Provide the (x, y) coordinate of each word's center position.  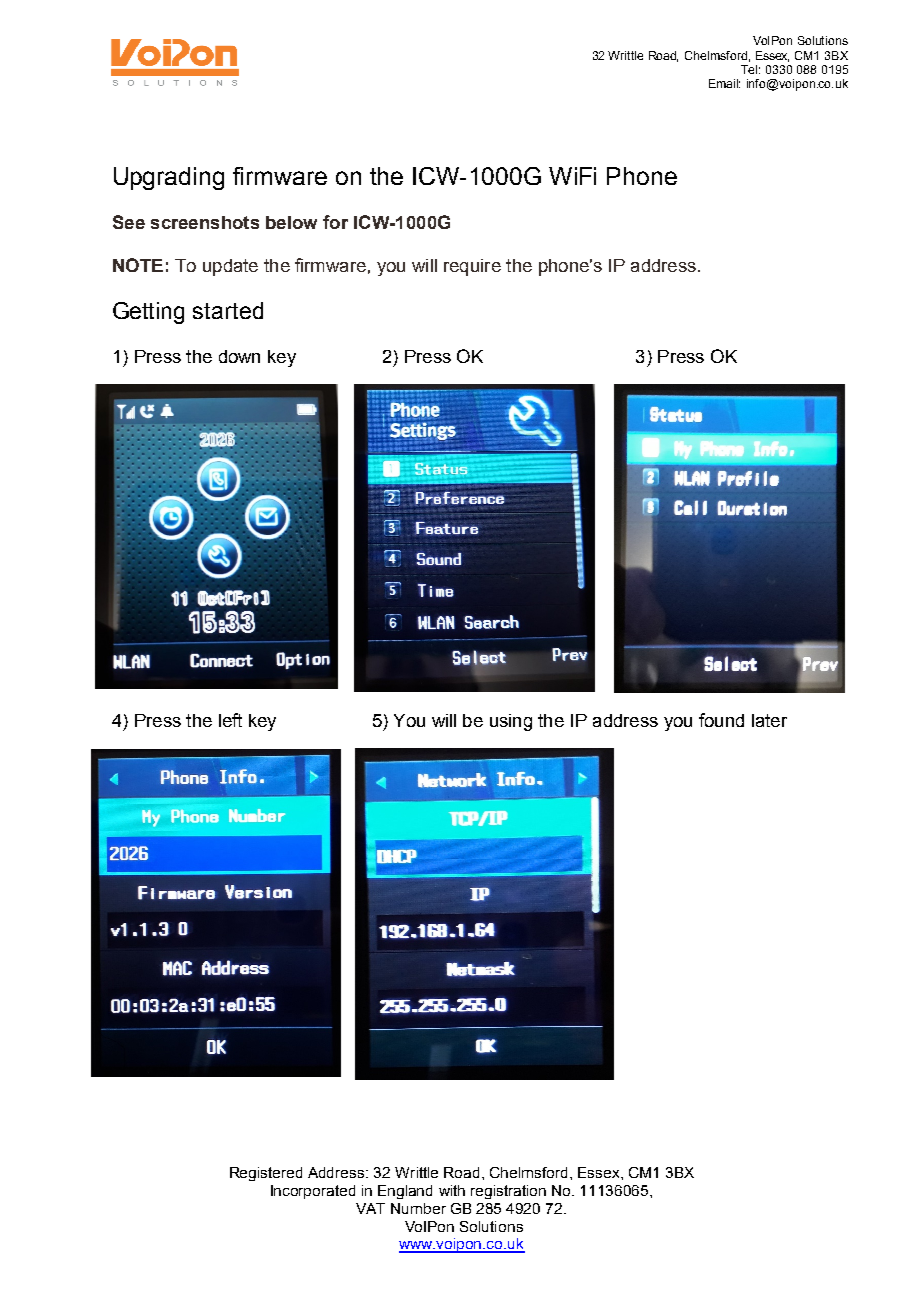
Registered (266, 1174)
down (239, 356)
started (228, 310)
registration (508, 1192)
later (769, 720)
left (230, 720)
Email (724, 83)
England (405, 1192)
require (472, 267)
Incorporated (313, 1192)
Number (418, 1208)
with (452, 1190)
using (511, 722)
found (721, 720)
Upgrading (169, 178)
